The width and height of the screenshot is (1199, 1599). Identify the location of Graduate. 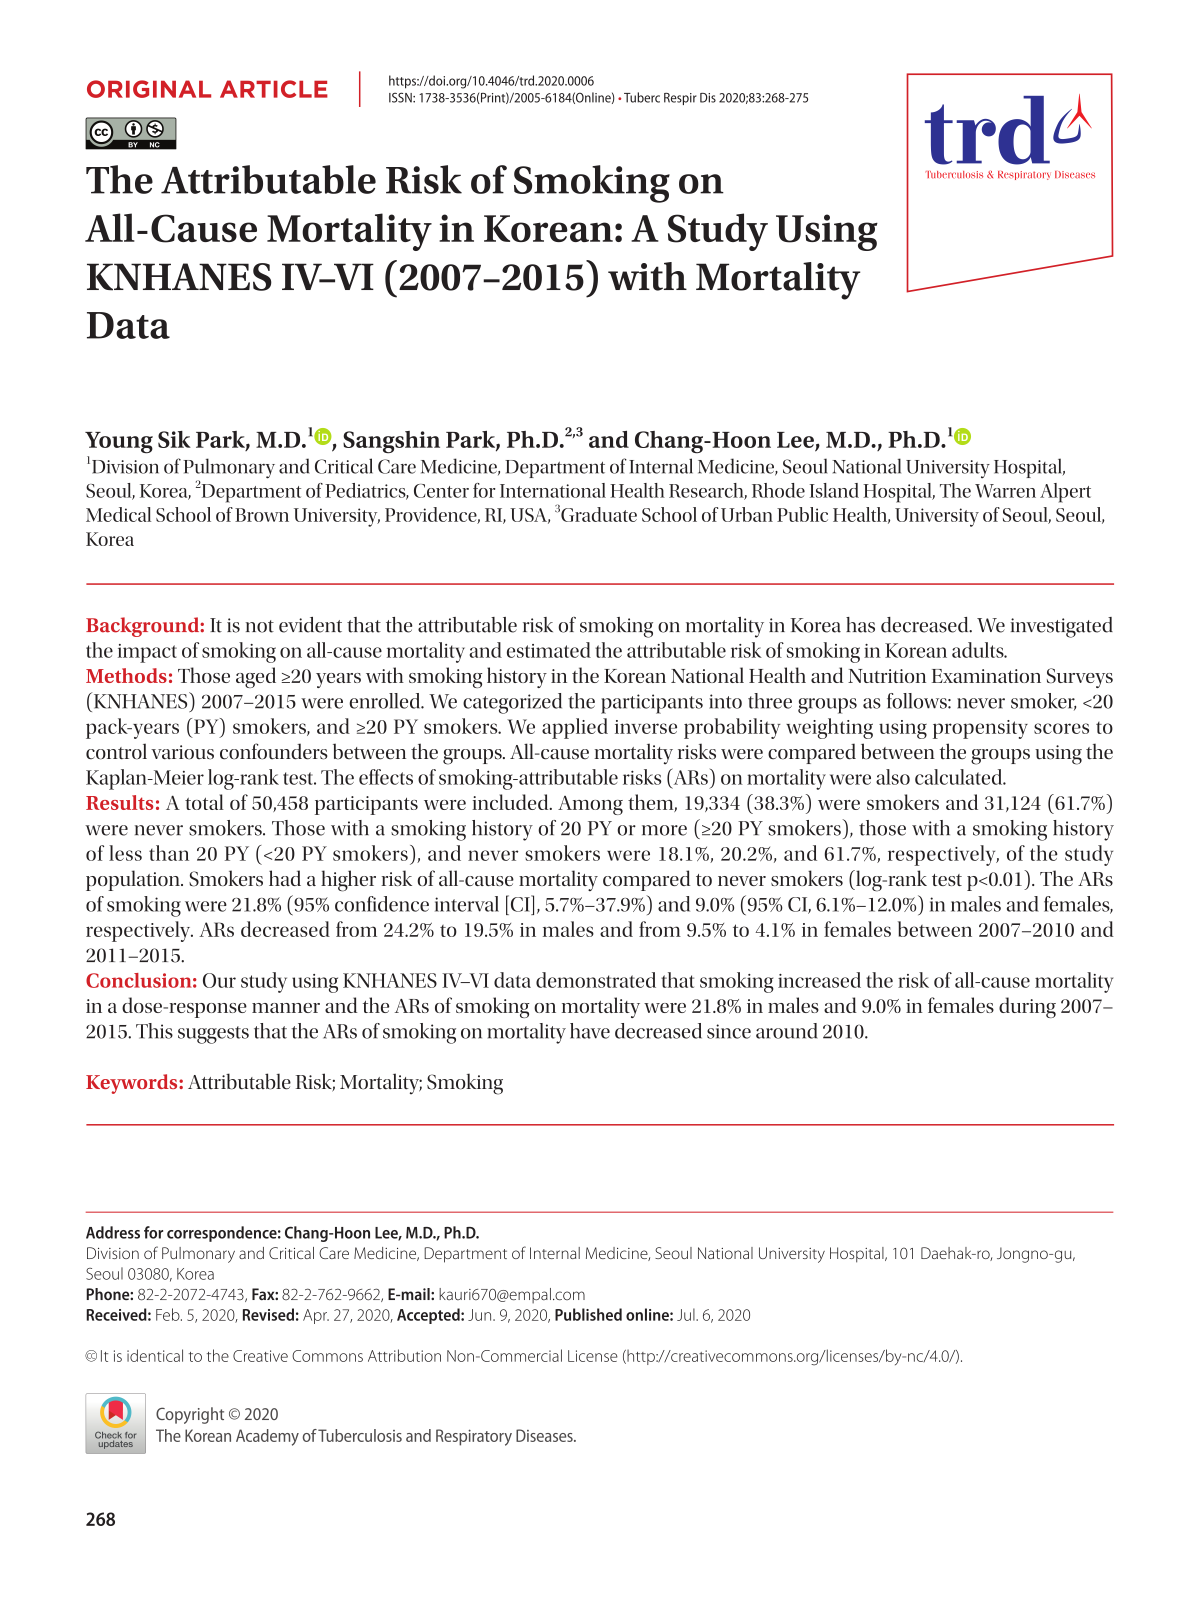
(599, 514).
